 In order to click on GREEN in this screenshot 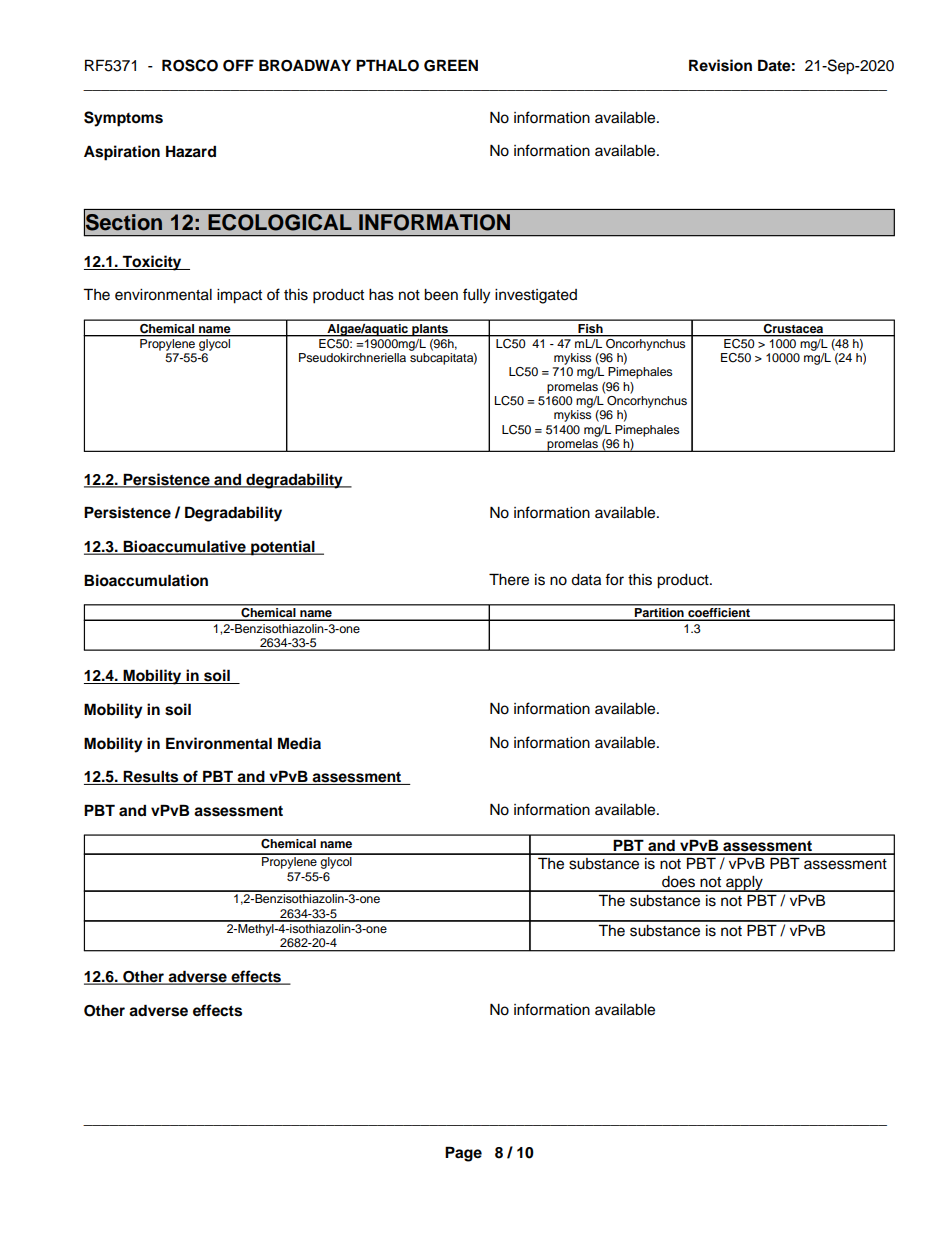, I will do `click(451, 65)`.
